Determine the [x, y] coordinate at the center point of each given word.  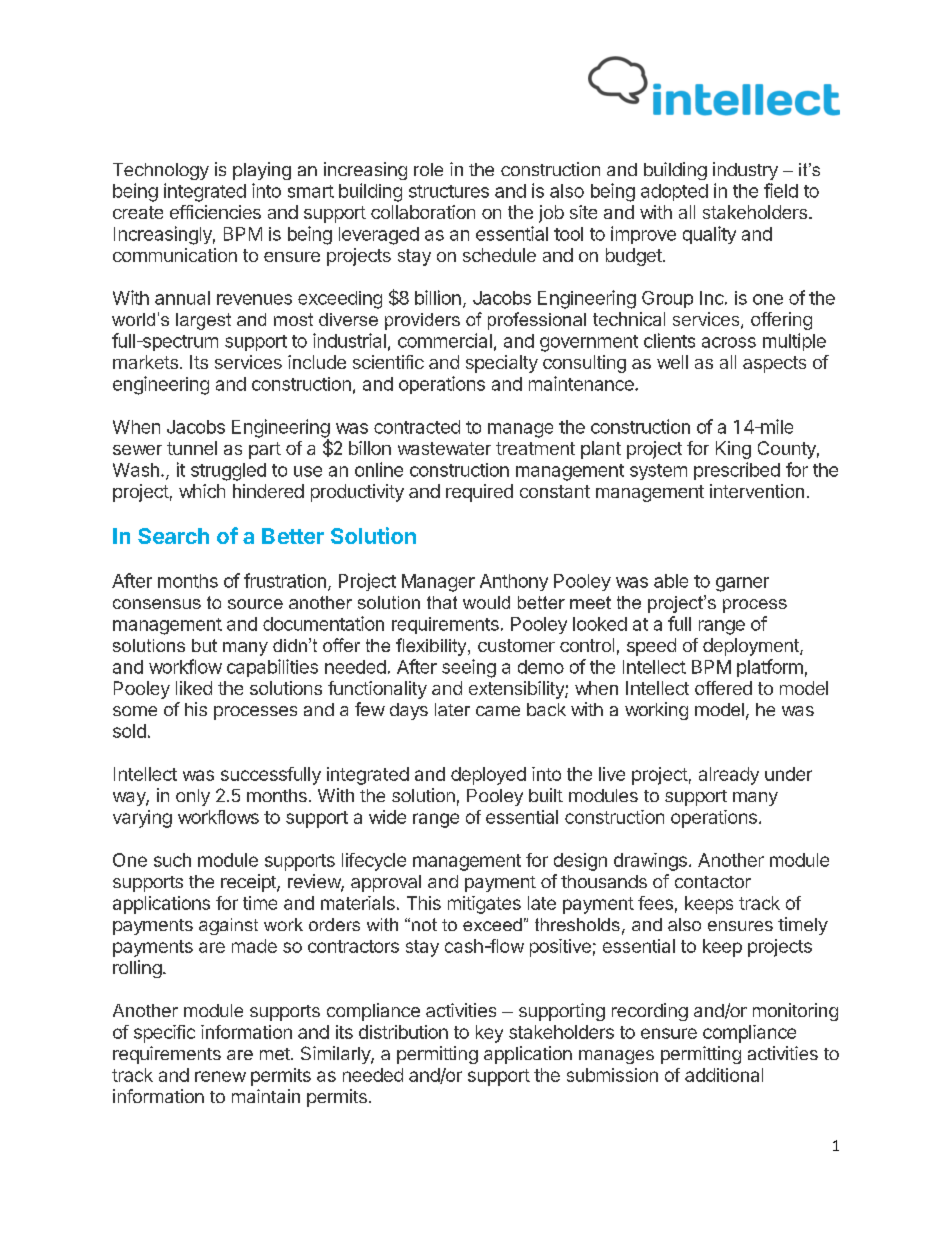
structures [449, 191]
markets [145, 362]
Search [173, 536]
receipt [249, 883]
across [729, 342]
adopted [674, 192]
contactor [713, 882]
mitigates [484, 905]
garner [742, 584]
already [729, 776]
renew [220, 1076]
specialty [502, 364]
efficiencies [215, 212]
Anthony [514, 582]
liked [194, 688]
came [498, 711]
